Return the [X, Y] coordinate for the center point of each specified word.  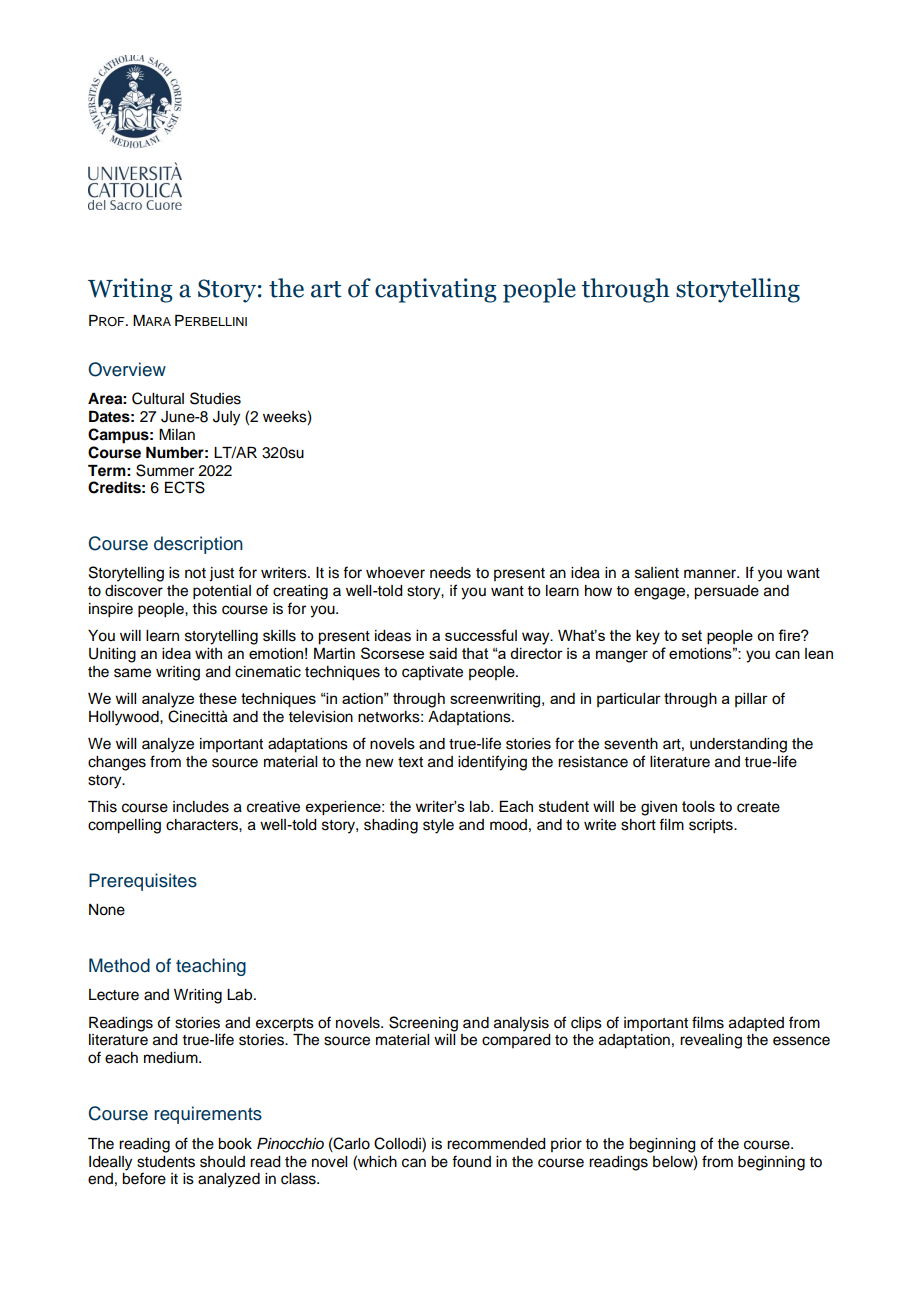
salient [657, 573]
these [218, 698]
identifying [492, 763]
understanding [738, 745]
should [222, 1162]
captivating [436, 290]
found [471, 1161]
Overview [127, 369]
